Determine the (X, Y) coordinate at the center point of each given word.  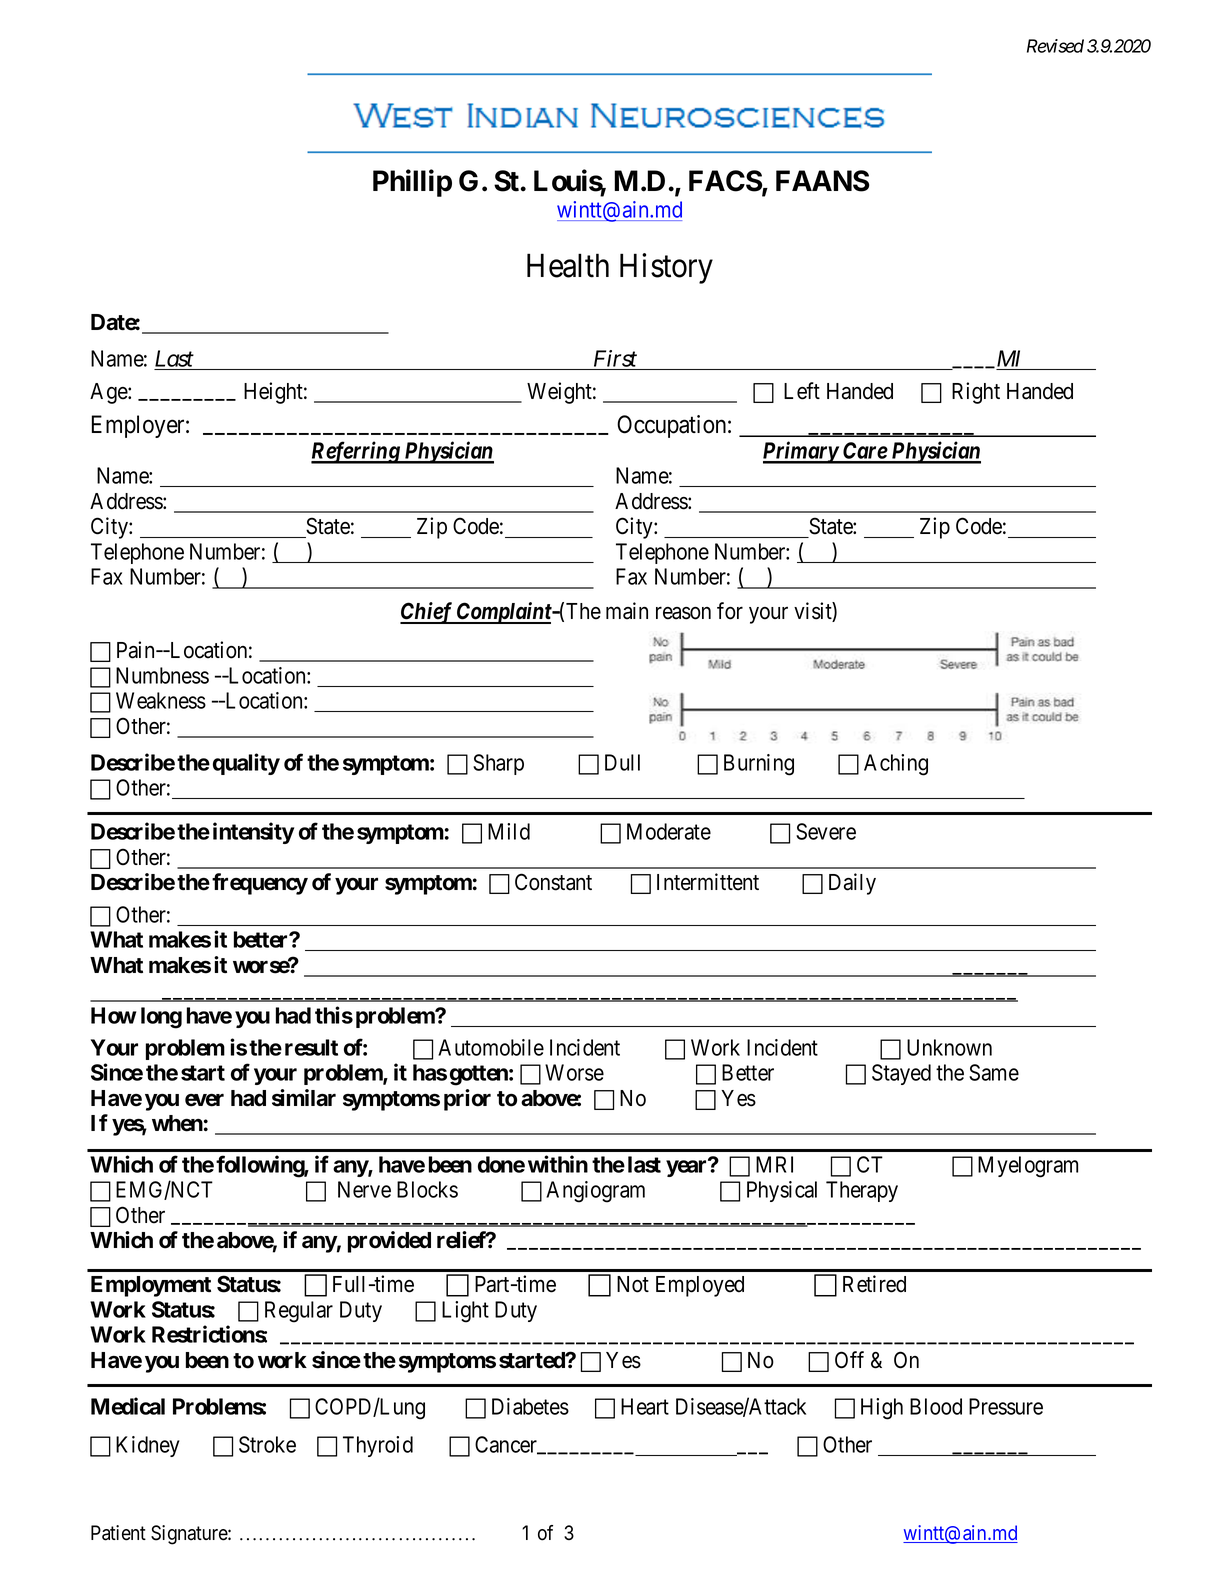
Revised (1055, 46)
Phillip (412, 183)
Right (976, 393)
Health (568, 265)
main (627, 611)
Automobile (491, 1047)
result (311, 1047)
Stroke (267, 1444)
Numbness (162, 675)
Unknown (949, 1047)
